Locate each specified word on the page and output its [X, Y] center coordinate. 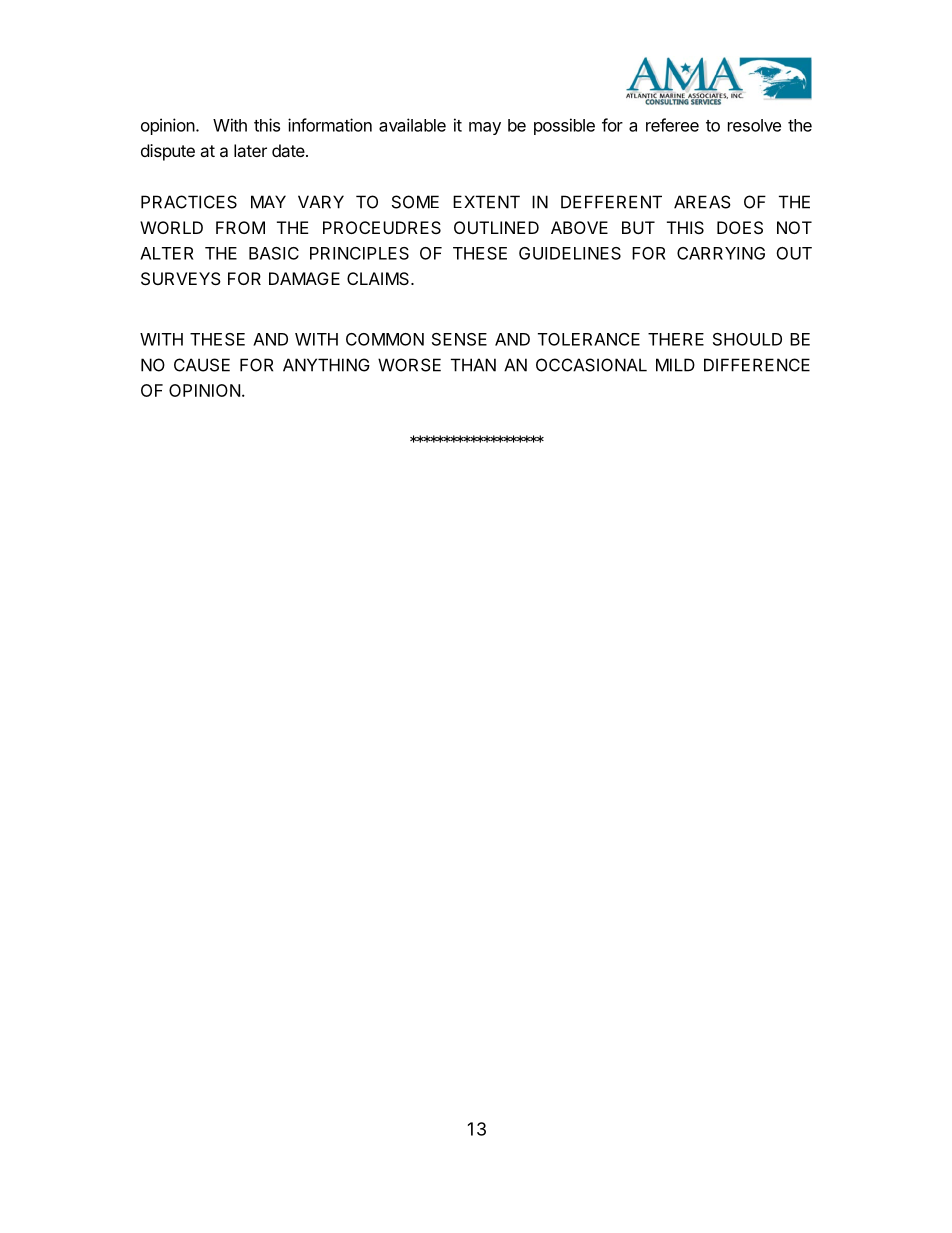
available [412, 125]
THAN [473, 365]
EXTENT [486, 202]
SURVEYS [181, 278]
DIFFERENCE [757, 365]
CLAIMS [379, 278]
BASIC [274, 253]
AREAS [702, 202]
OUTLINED [496, 227]
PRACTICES [189, 202]
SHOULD [747, 339]
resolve [754, 125]
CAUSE [202, 365]
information [330, 125]
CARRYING [721, 253]
